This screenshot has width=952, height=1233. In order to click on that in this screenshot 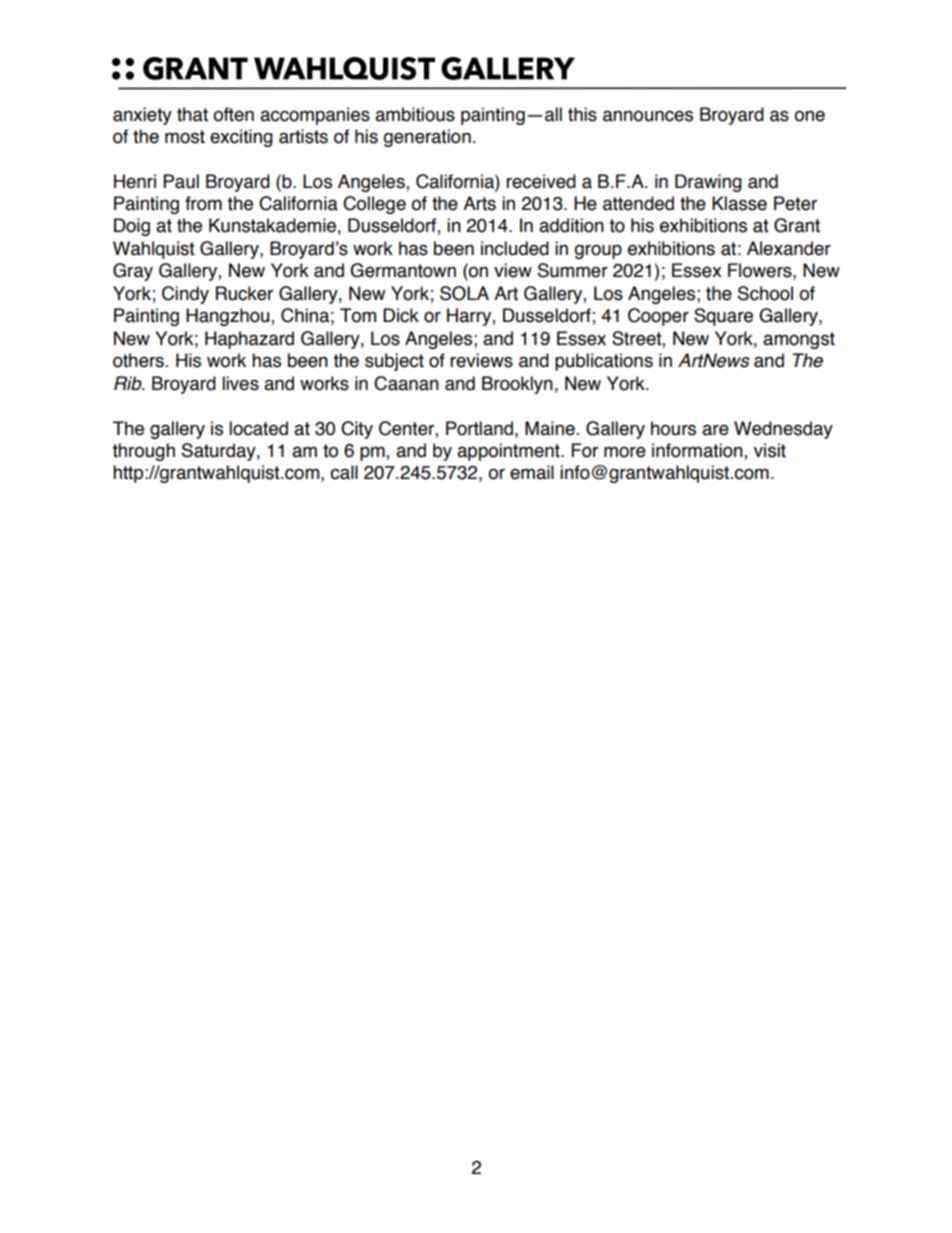, I will do `click(192, 114)`.
